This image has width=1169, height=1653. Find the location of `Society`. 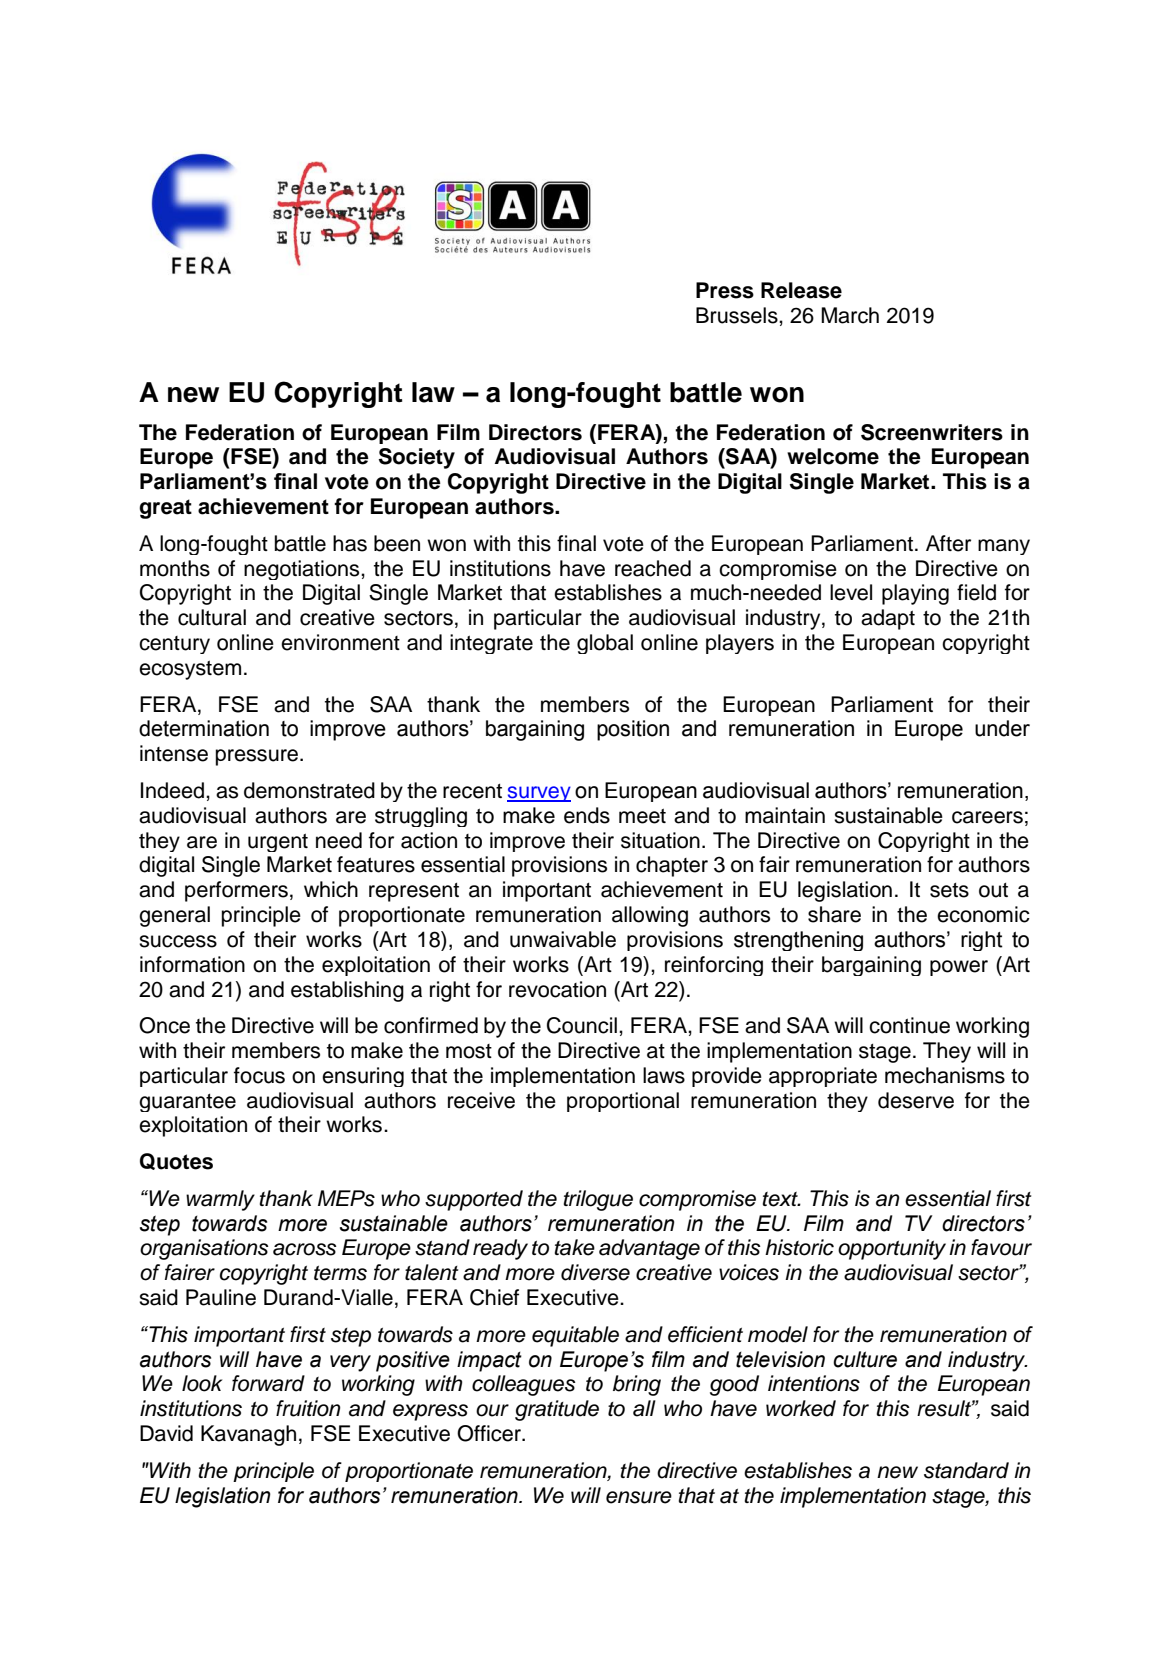

Society is located at coordinates (417, 458).
